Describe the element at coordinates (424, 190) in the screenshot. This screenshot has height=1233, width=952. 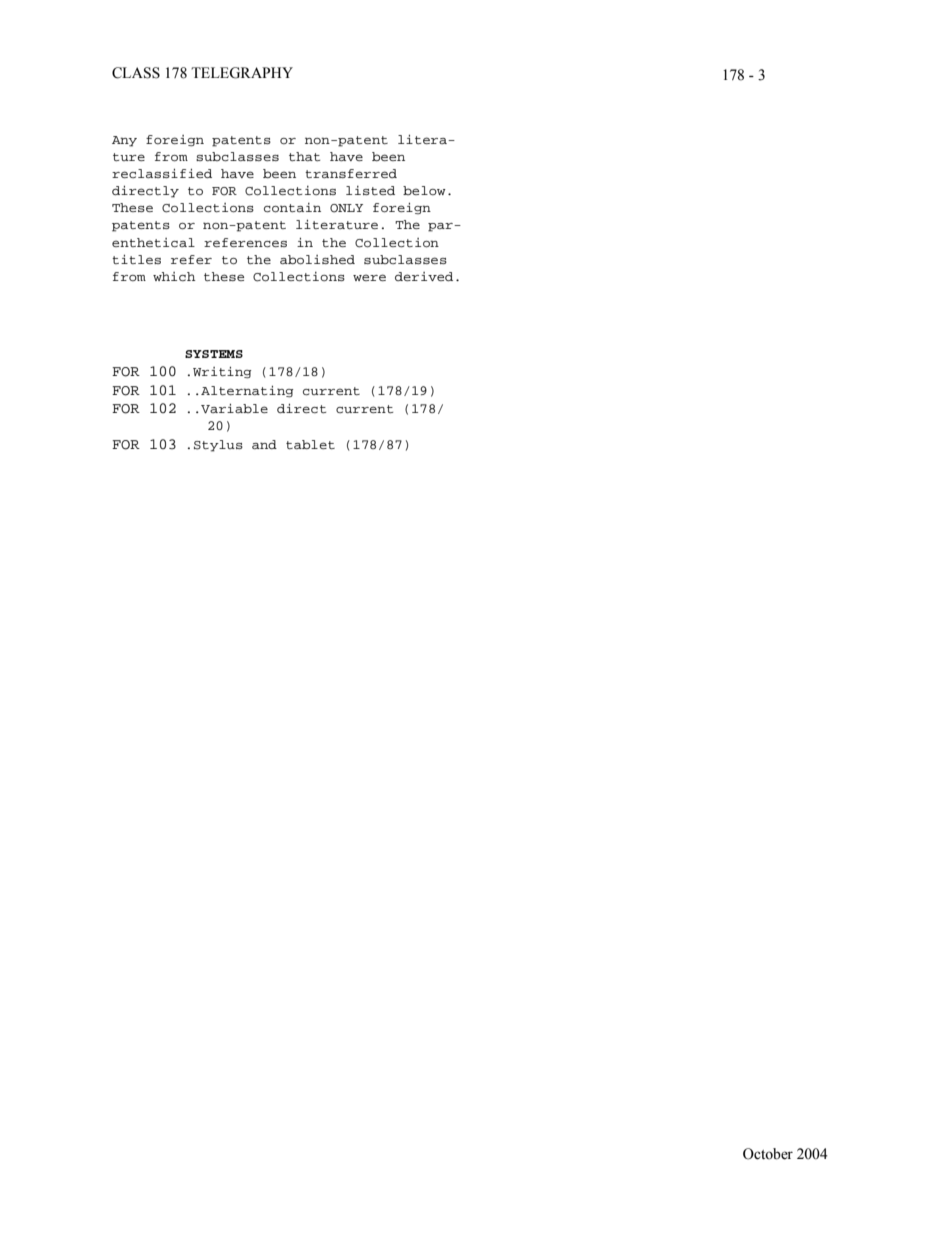
I see `below` at that location.
